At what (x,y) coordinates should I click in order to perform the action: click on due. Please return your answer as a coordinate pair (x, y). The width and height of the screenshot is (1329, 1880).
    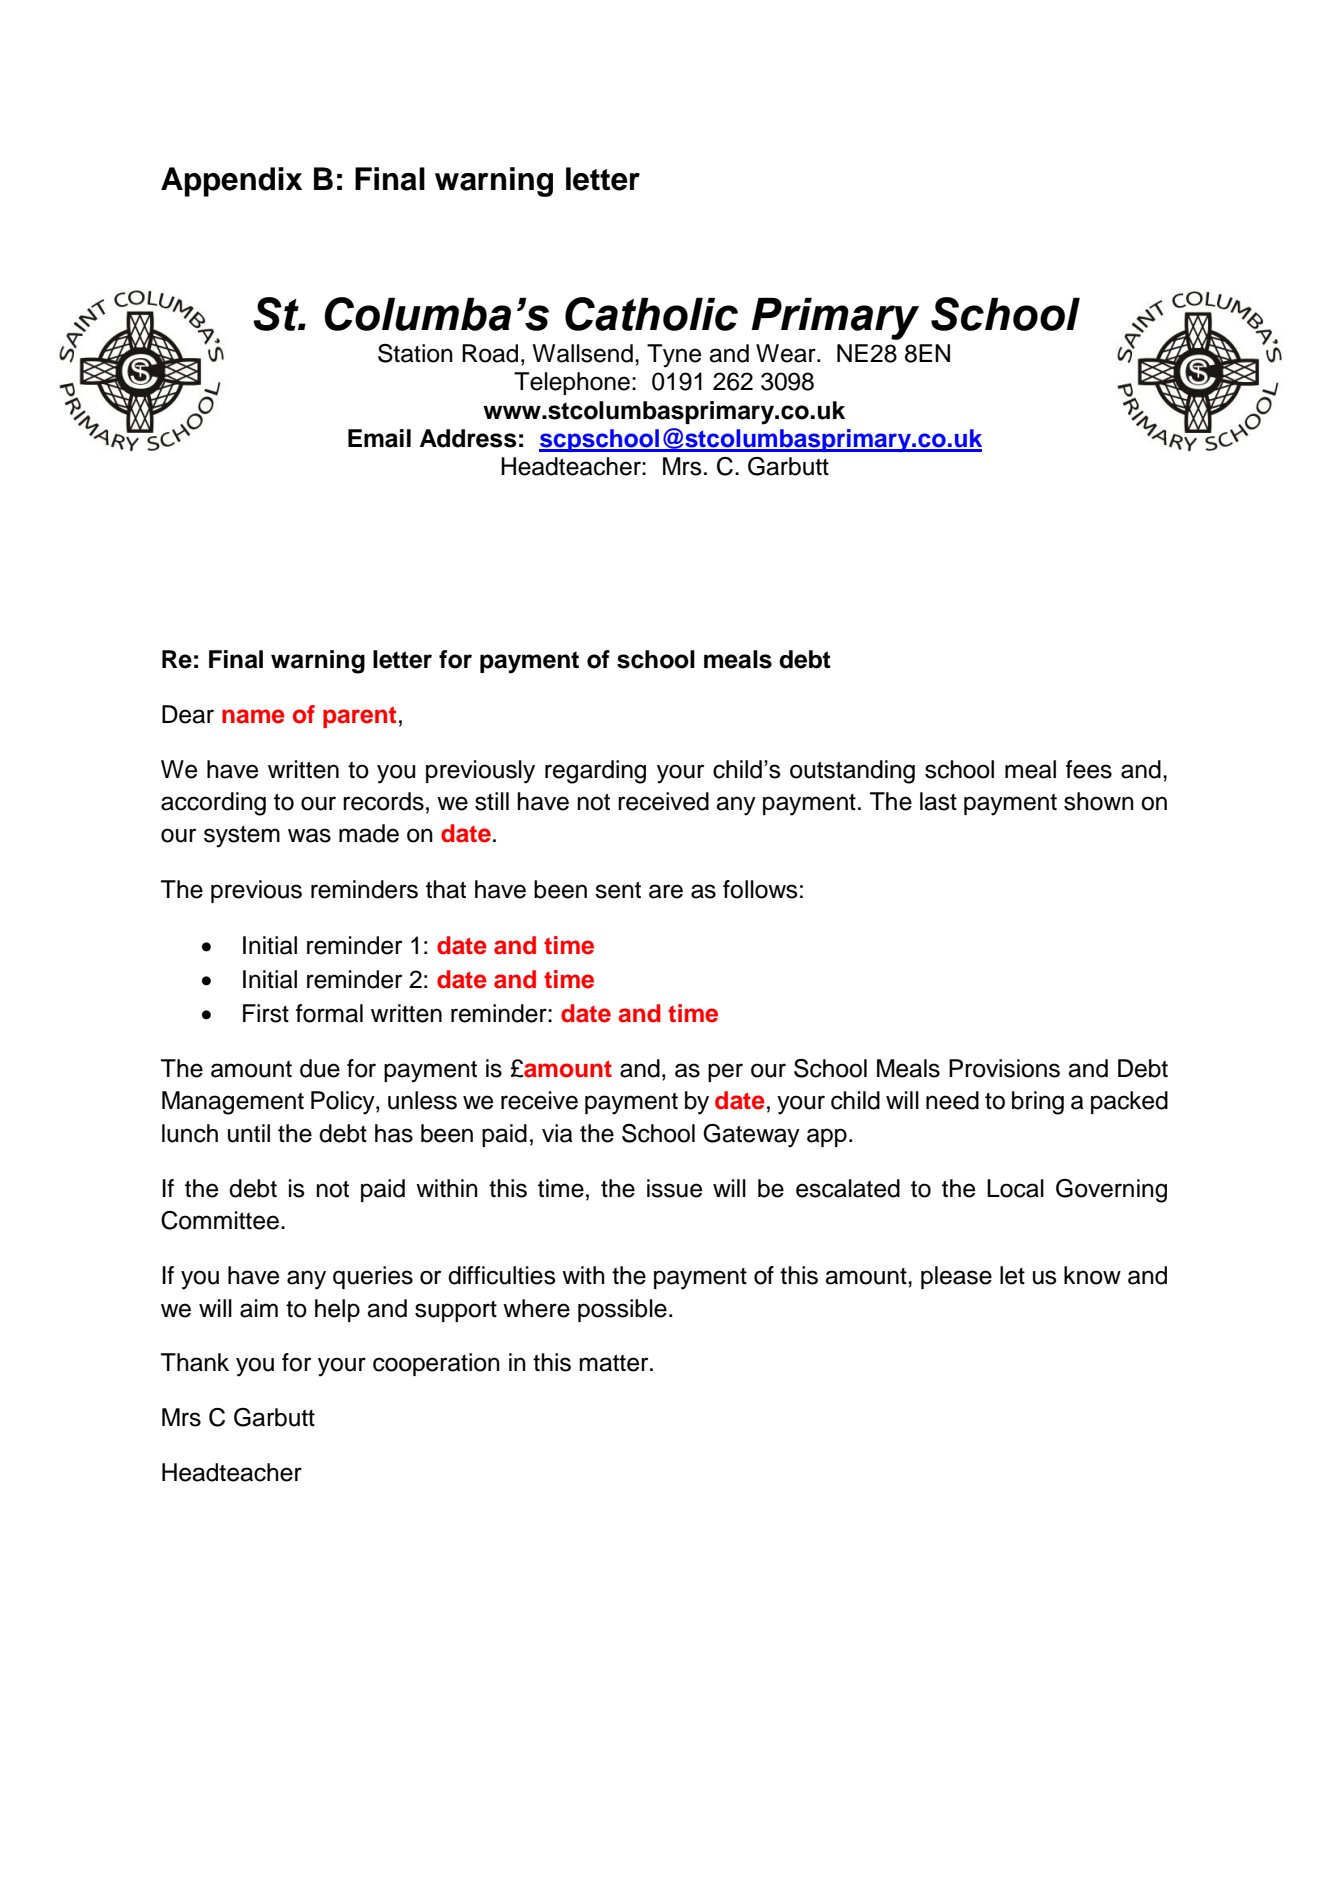
    Looking at the image, I should click on (320, 1068).
